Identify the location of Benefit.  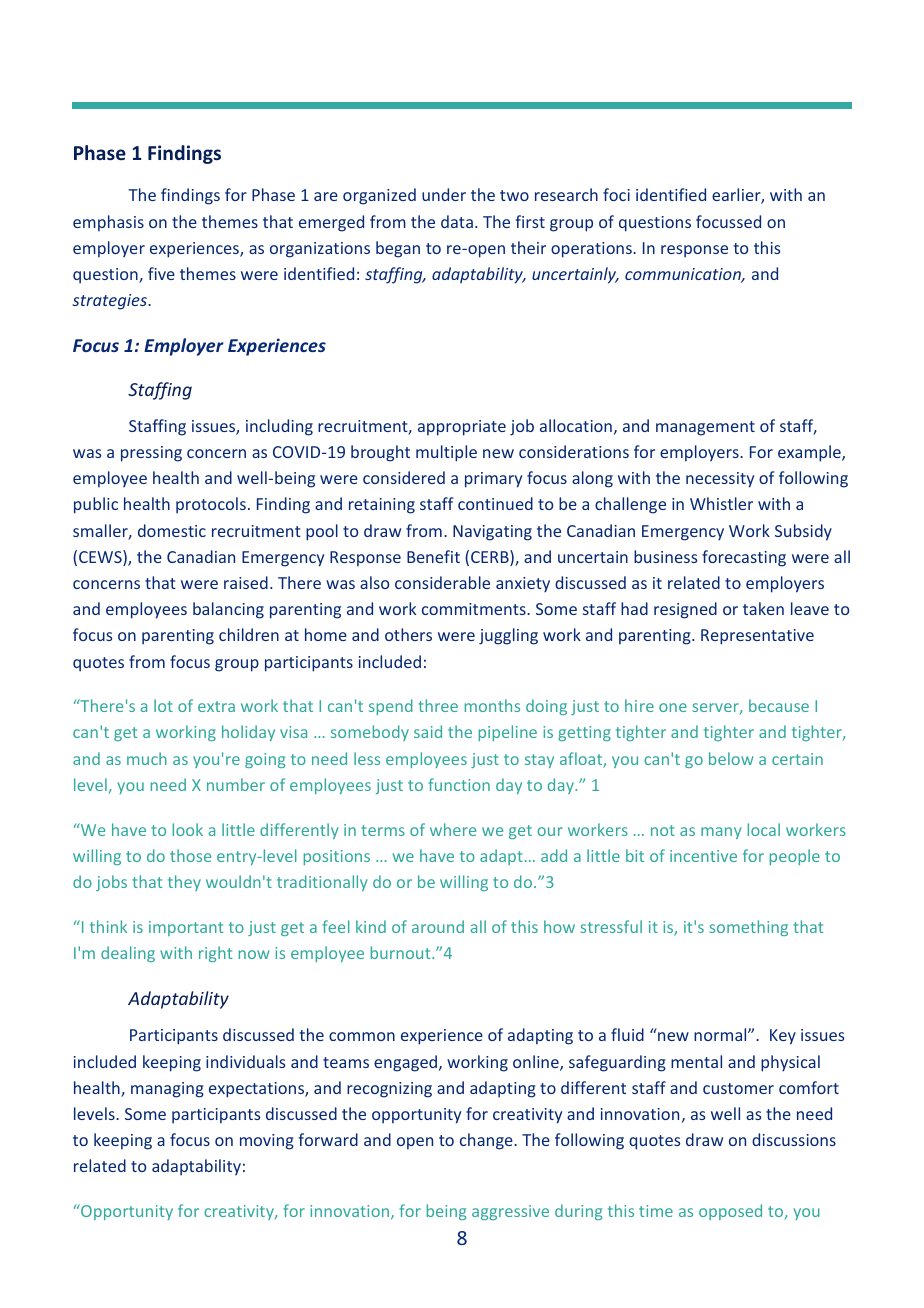
(433, 556).
